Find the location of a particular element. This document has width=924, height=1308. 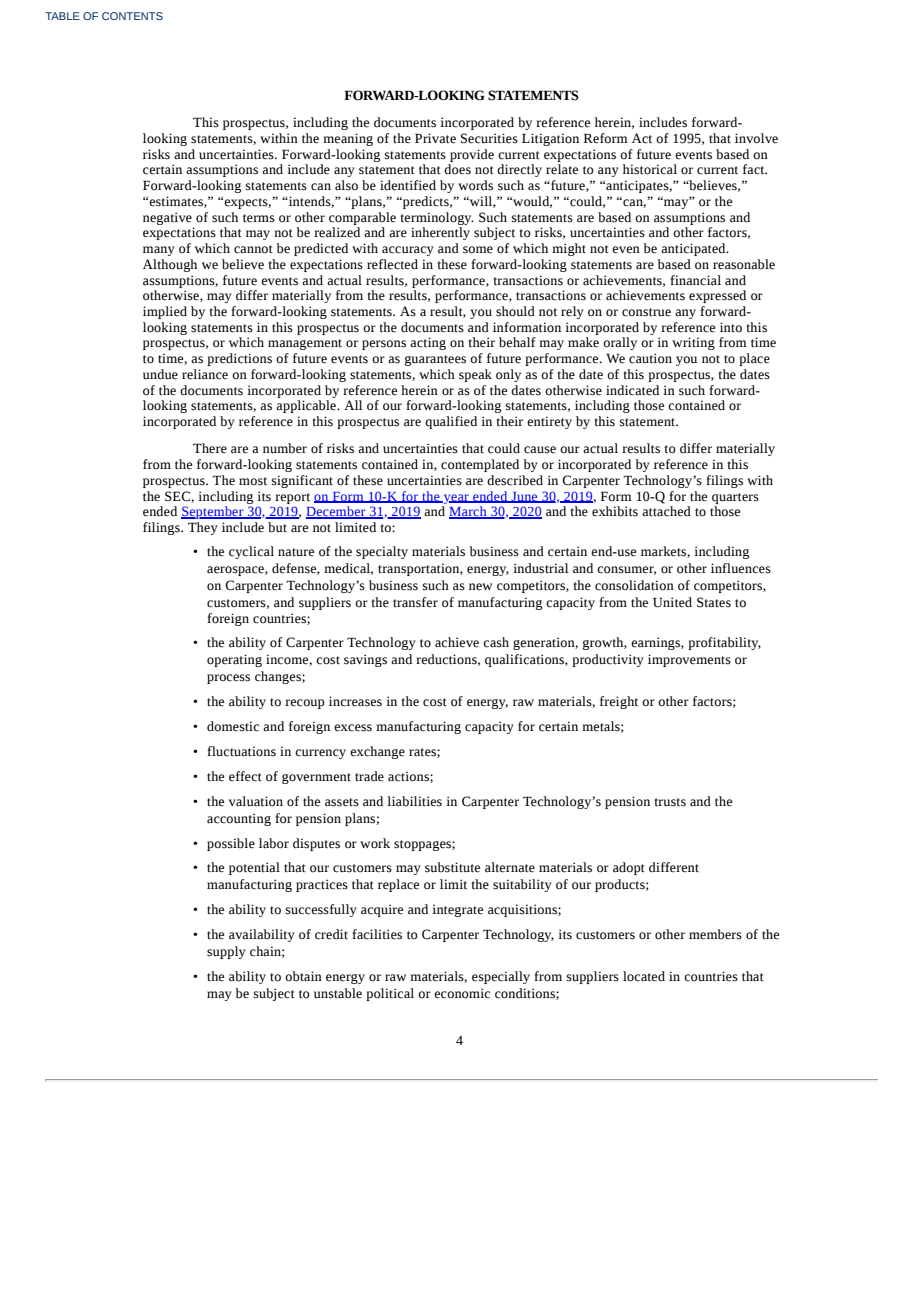

financial is located at coordinates (695, 280).
